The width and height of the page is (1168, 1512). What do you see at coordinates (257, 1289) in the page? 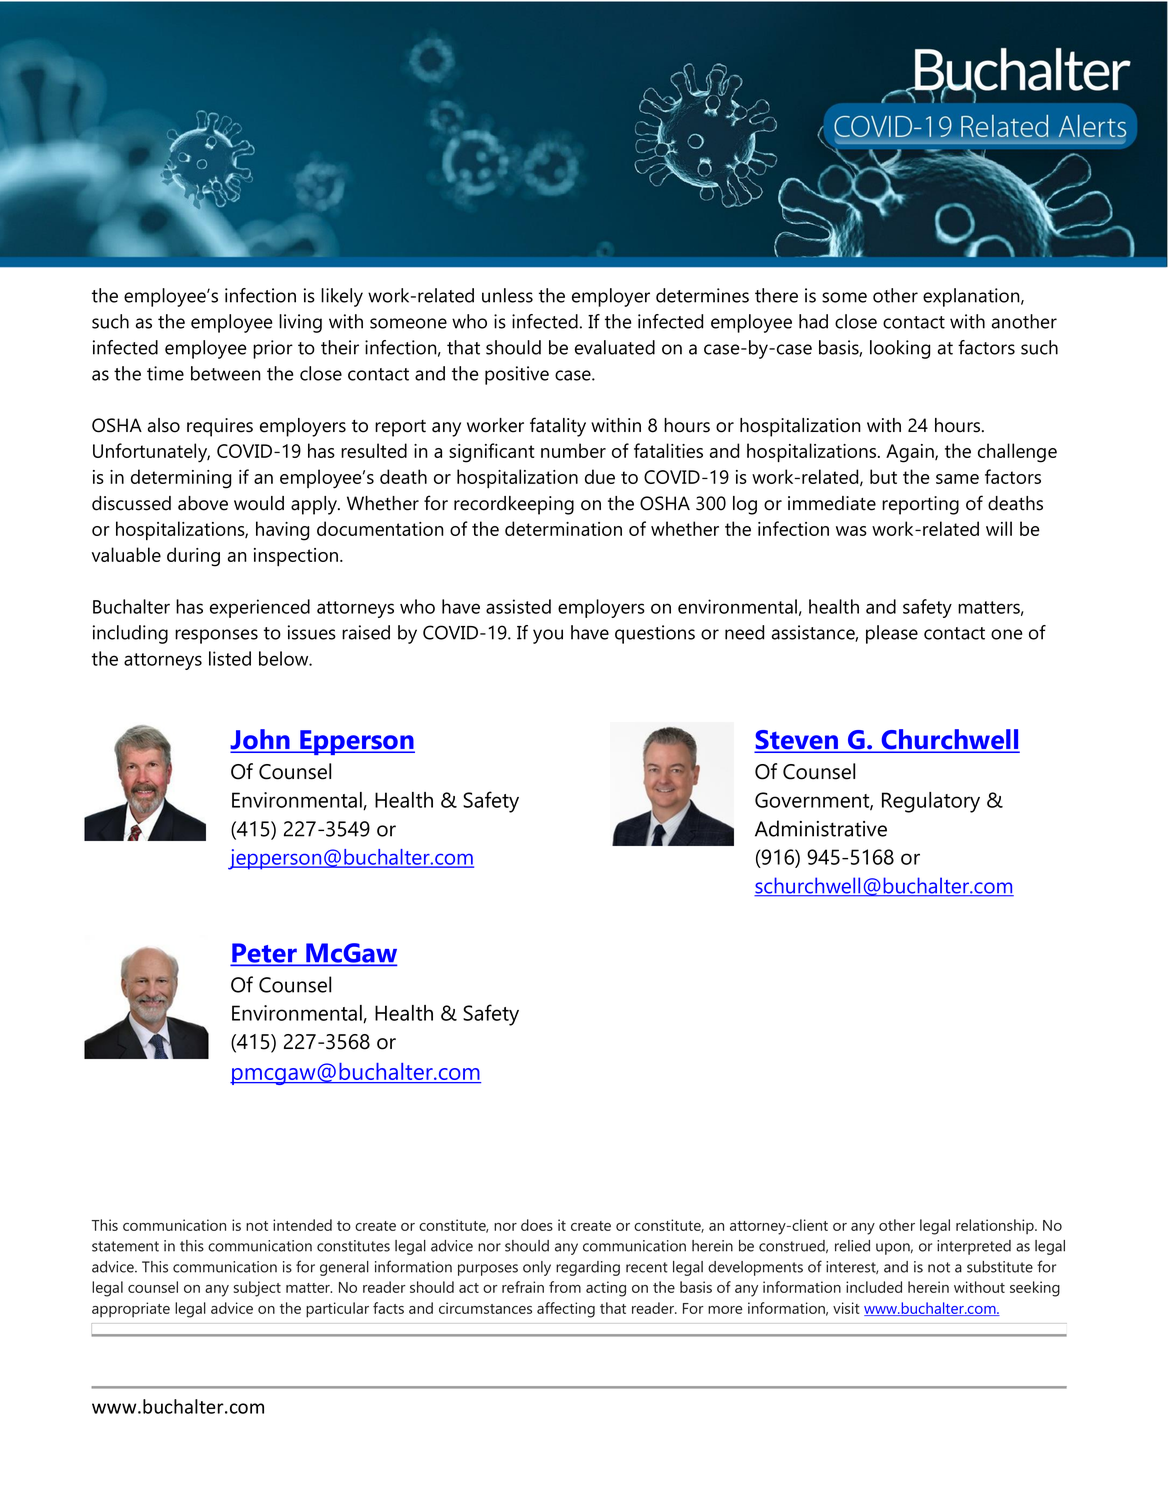
I see `subject` at bounding box center [257, 1289].
